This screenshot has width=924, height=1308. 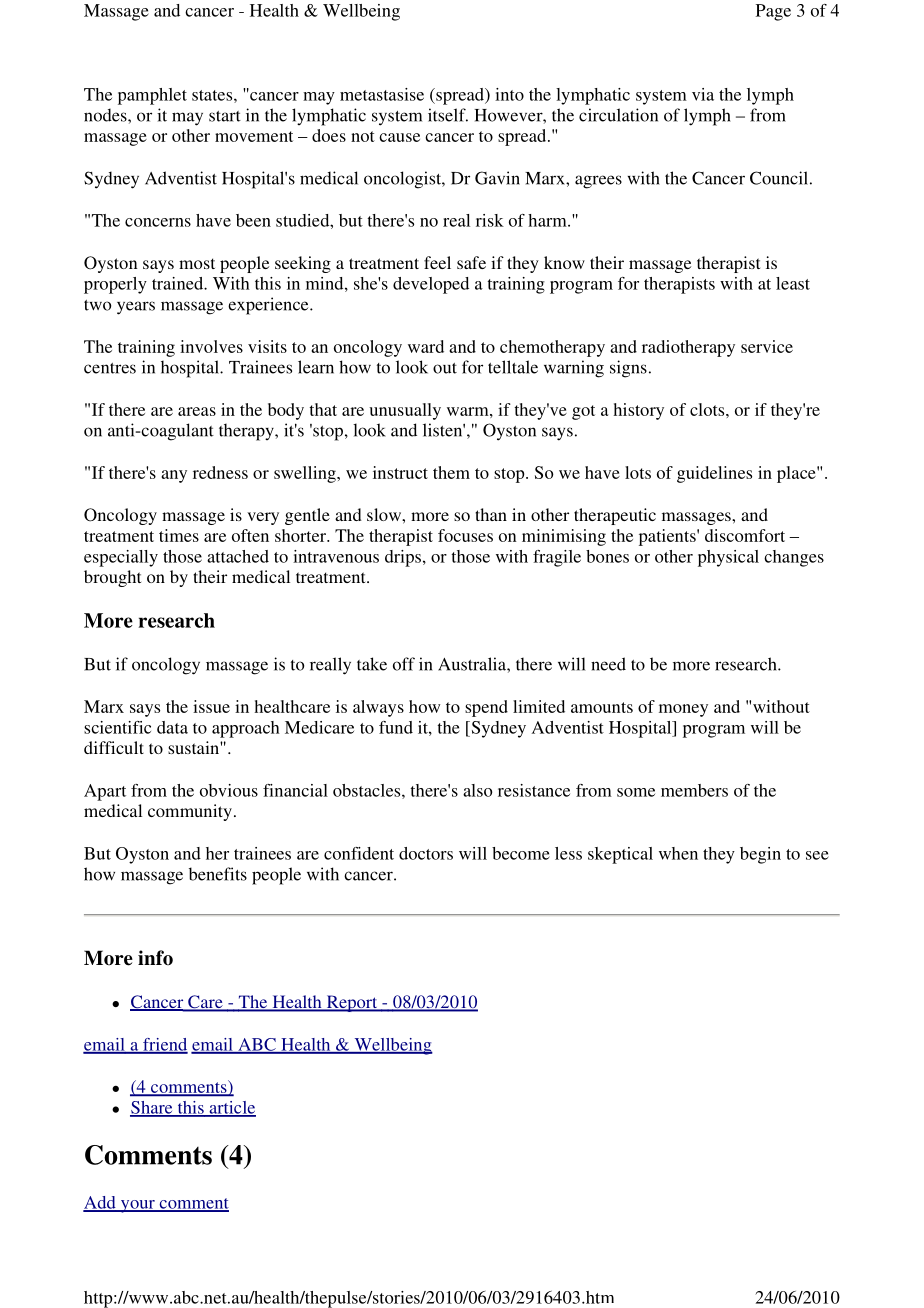 What do you see at coordinates (694, 790) in the screenshot?
I see `members` at bounding box center [694, 790].
